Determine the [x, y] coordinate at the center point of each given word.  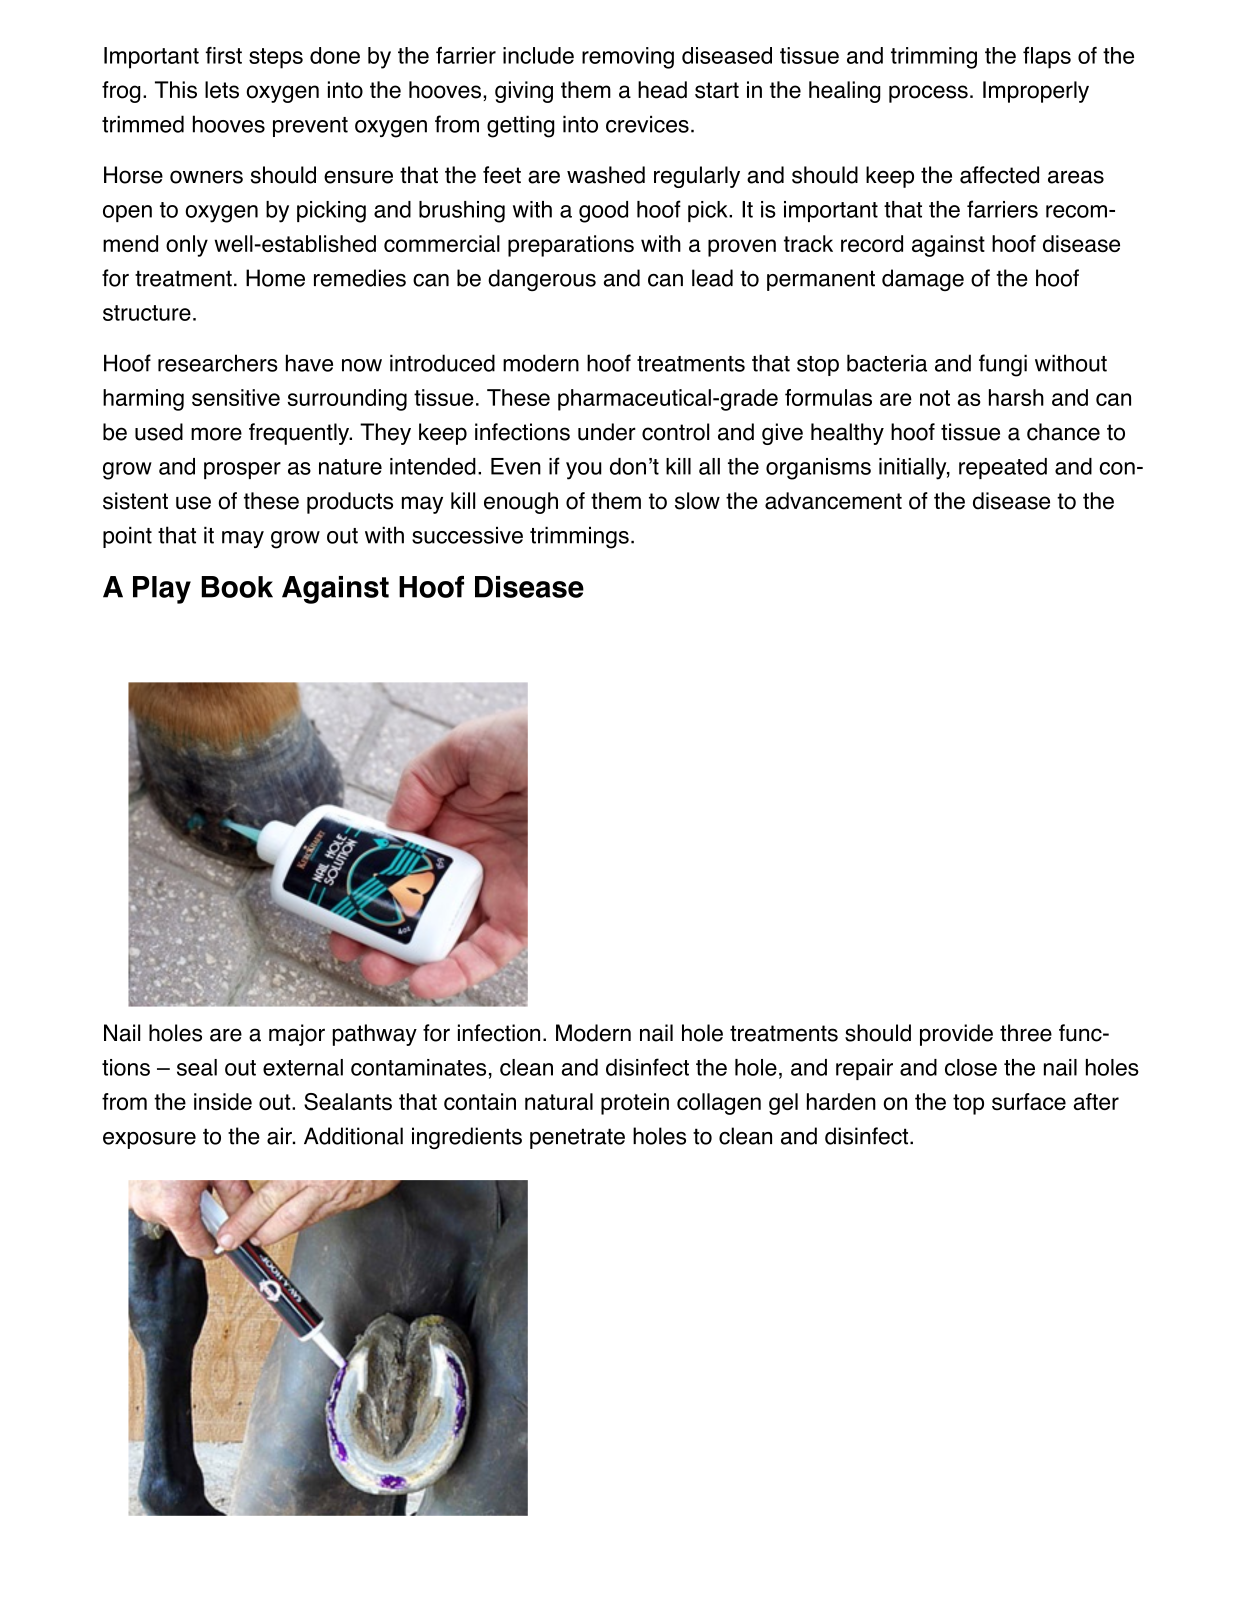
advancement [833, 501]
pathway [375, 1035]
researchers [218, 363]
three [1026, 1033]
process [928, 94]
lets [222, 90]
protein [635, 1104]
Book [237, 587]
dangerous [542, 280]
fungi [1003, 365]
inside [223, 1102]
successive [467, 535]
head [662, 90]
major [297, 1035]
